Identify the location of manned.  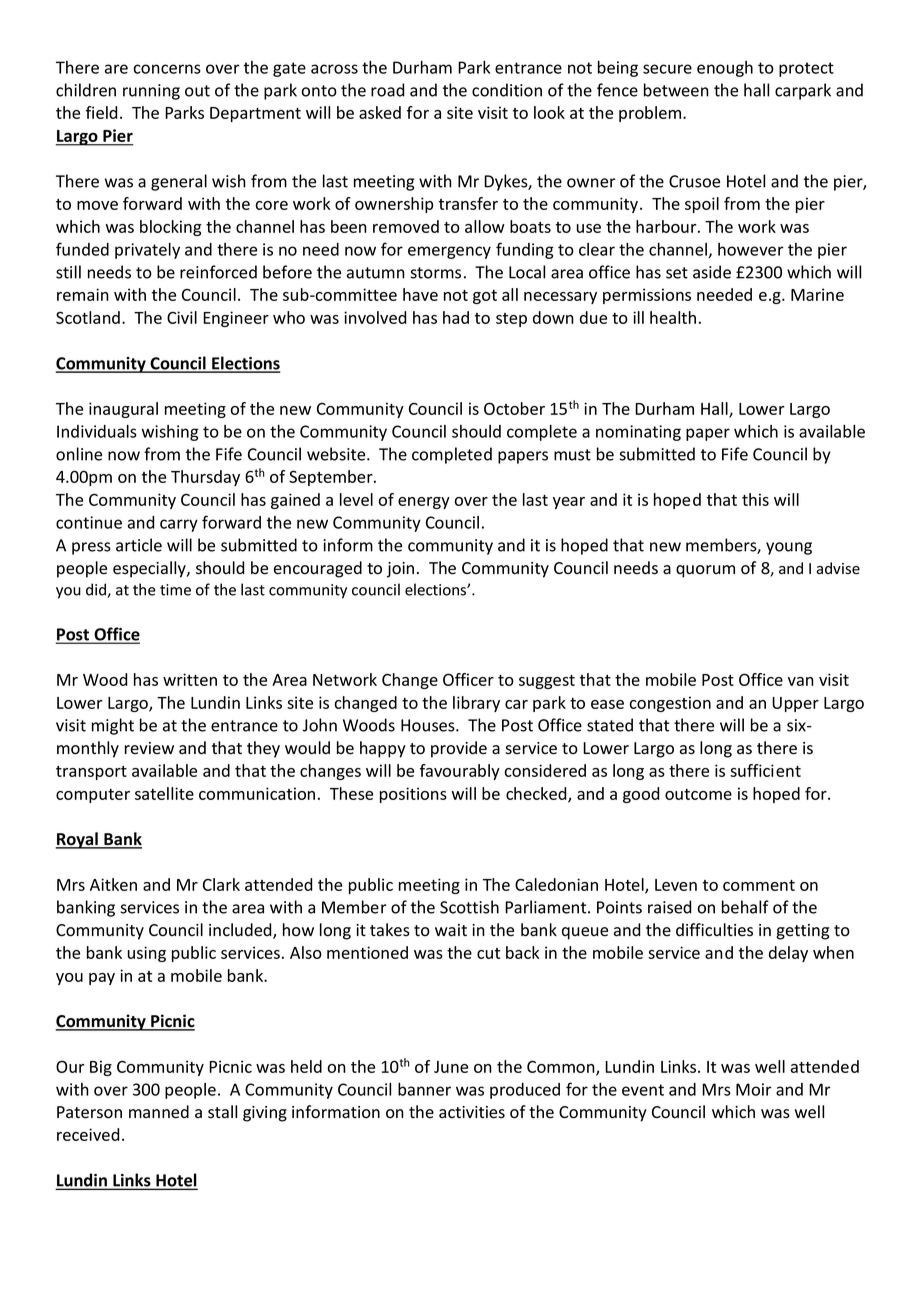
(159, 1112).
